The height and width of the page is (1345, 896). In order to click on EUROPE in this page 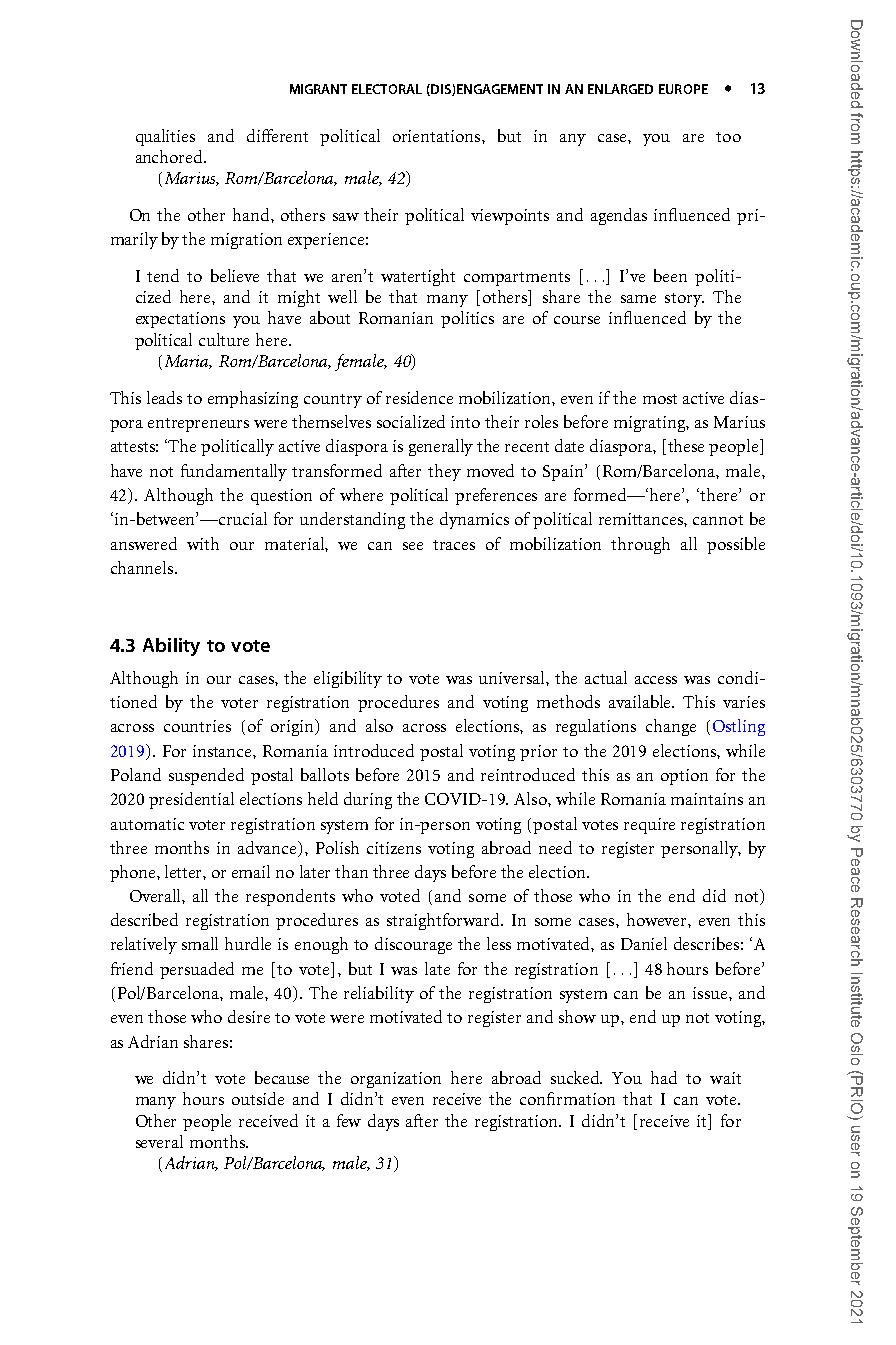, I will do `click(683, 89)`.
